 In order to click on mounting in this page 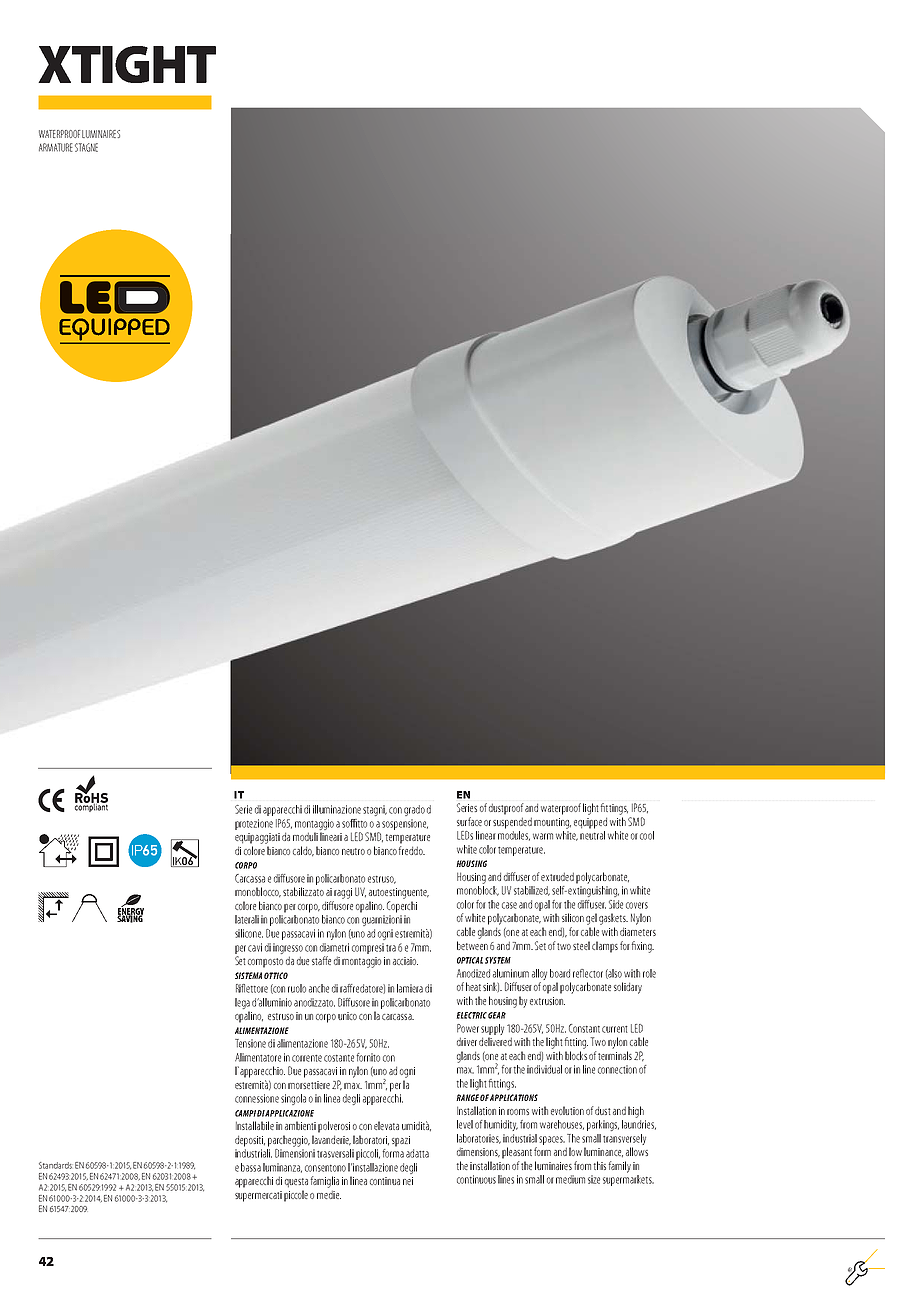, I will do `click(552, 823)`.
